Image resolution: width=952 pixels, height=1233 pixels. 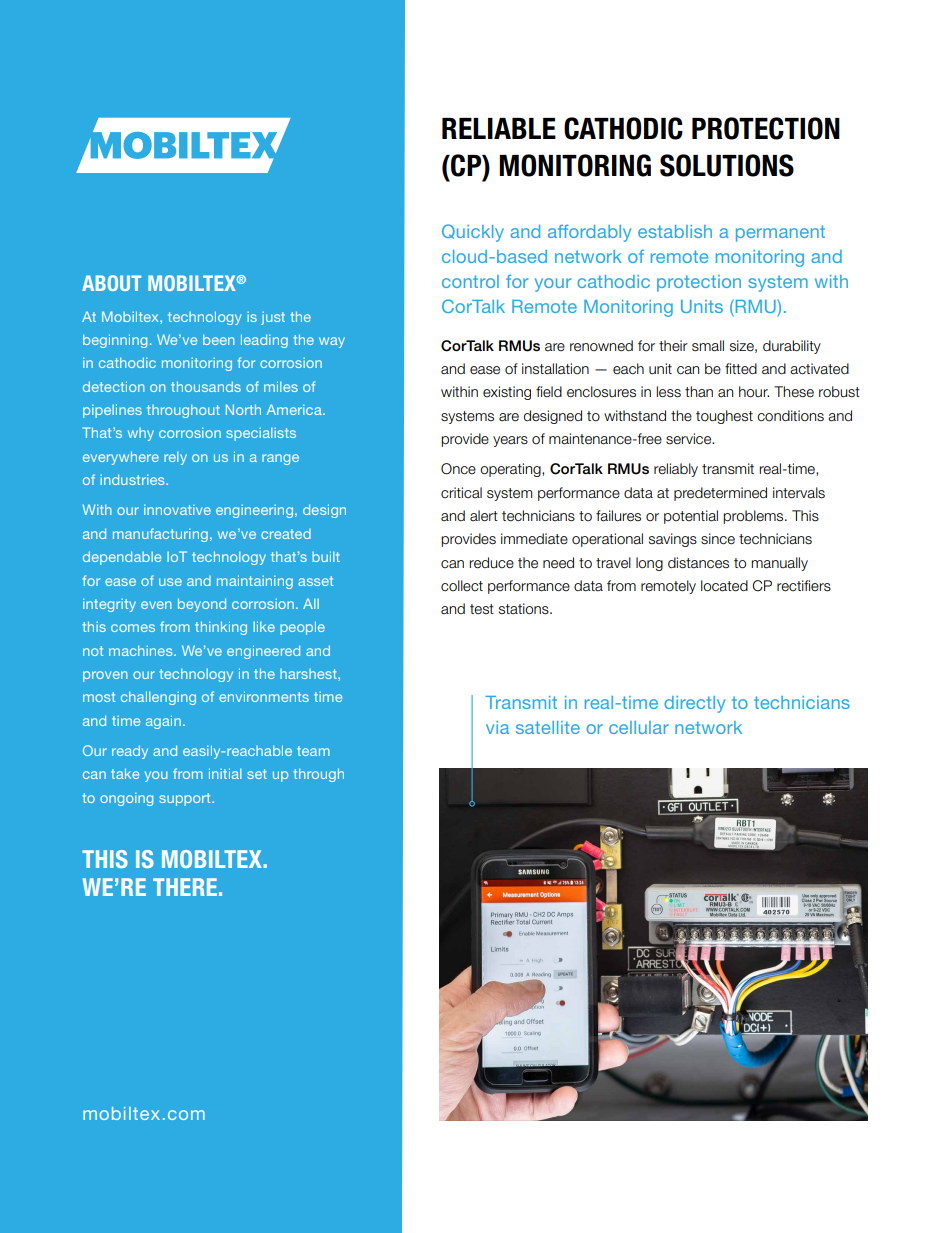 I want to click on innovative, so click(x=177, y=510).
